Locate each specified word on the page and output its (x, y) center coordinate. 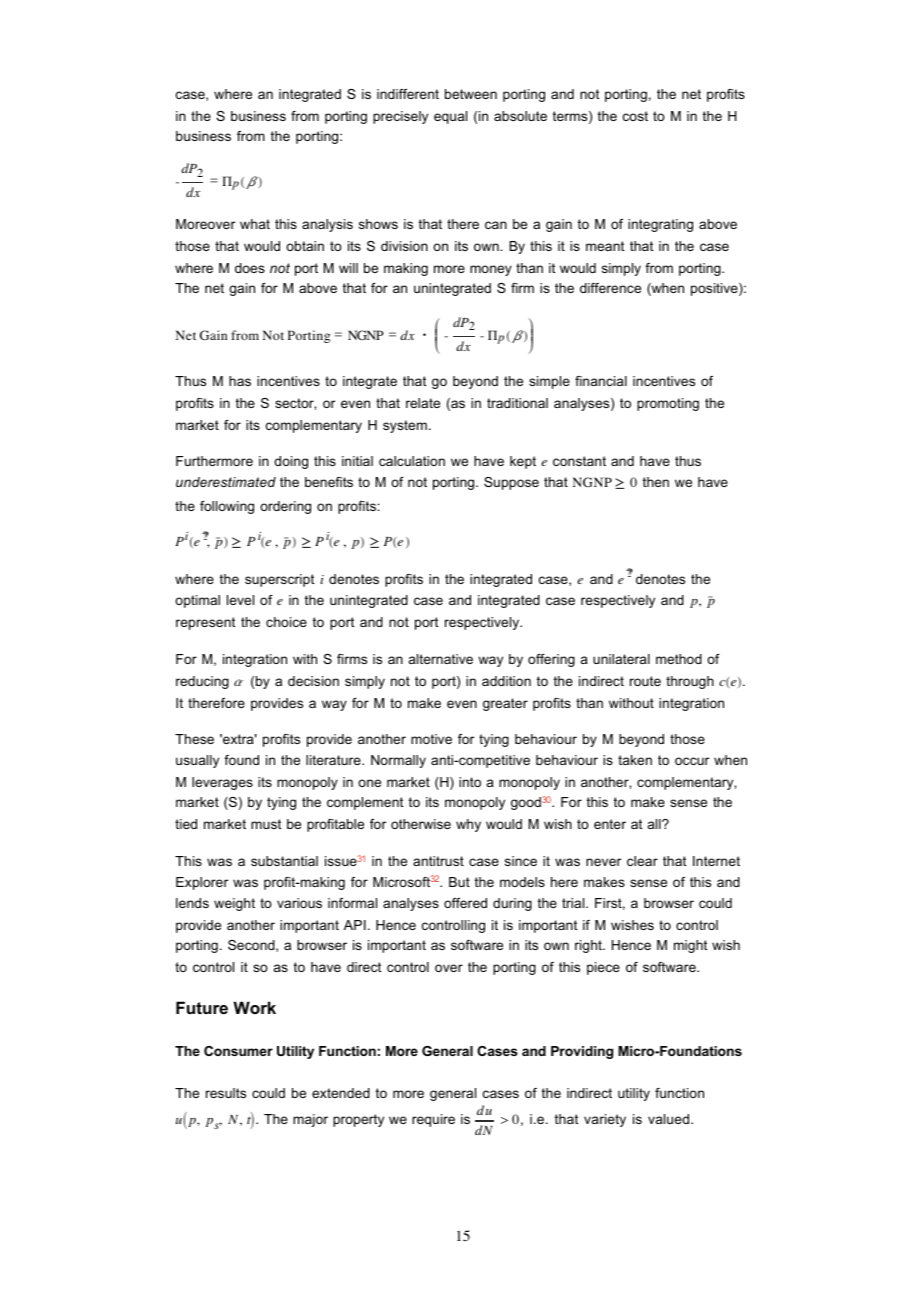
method (679, 659)
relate (423, 403)
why (468, 825)
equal (450, 117)
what (255, 224)
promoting (668, 404)
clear (642, 861)
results (226, 1093)
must (266, 824)
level (240, 600)
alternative (441, 659)
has (240, 381)
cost (635, 116)
